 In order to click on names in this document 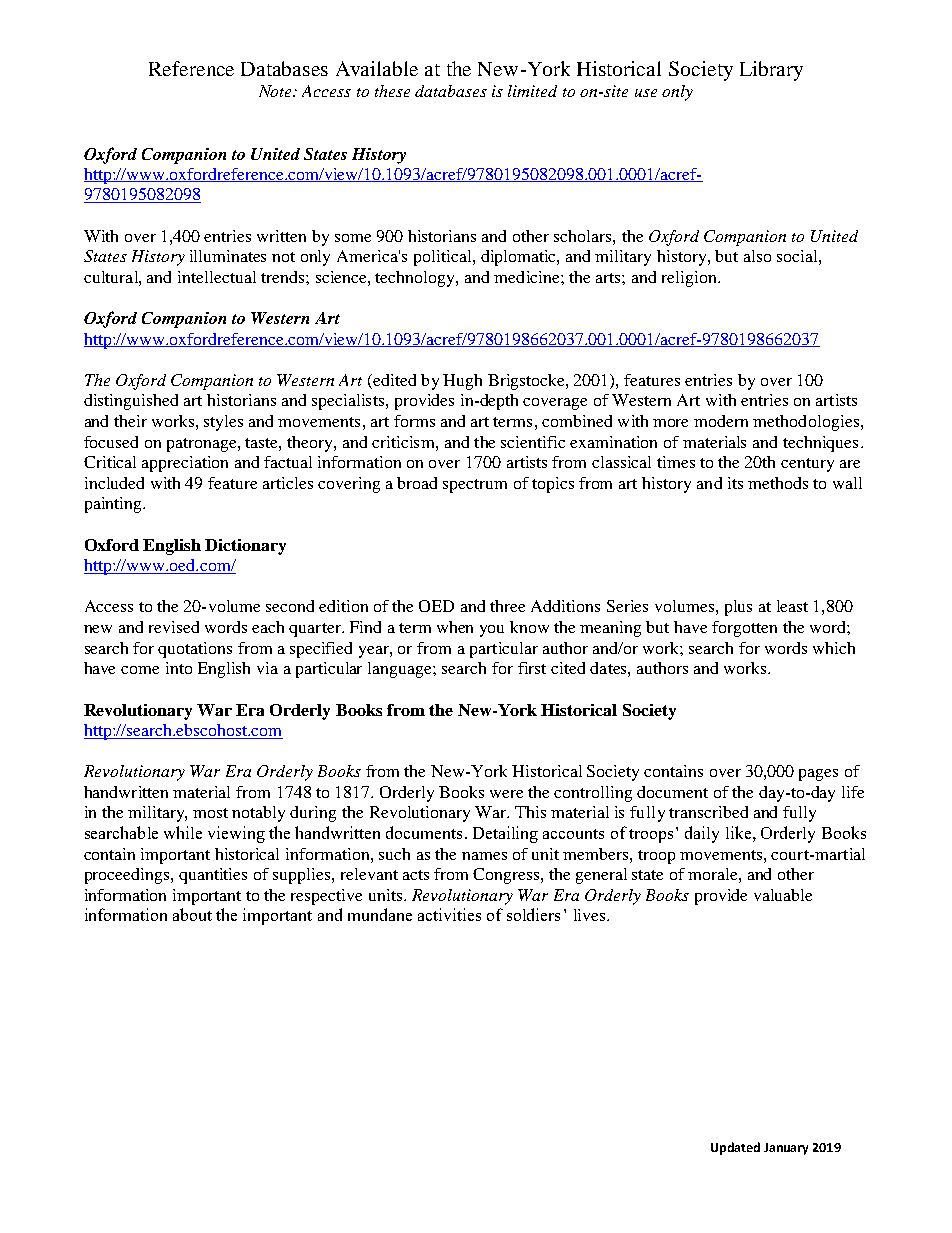, I will do `click(484, 856)`.
